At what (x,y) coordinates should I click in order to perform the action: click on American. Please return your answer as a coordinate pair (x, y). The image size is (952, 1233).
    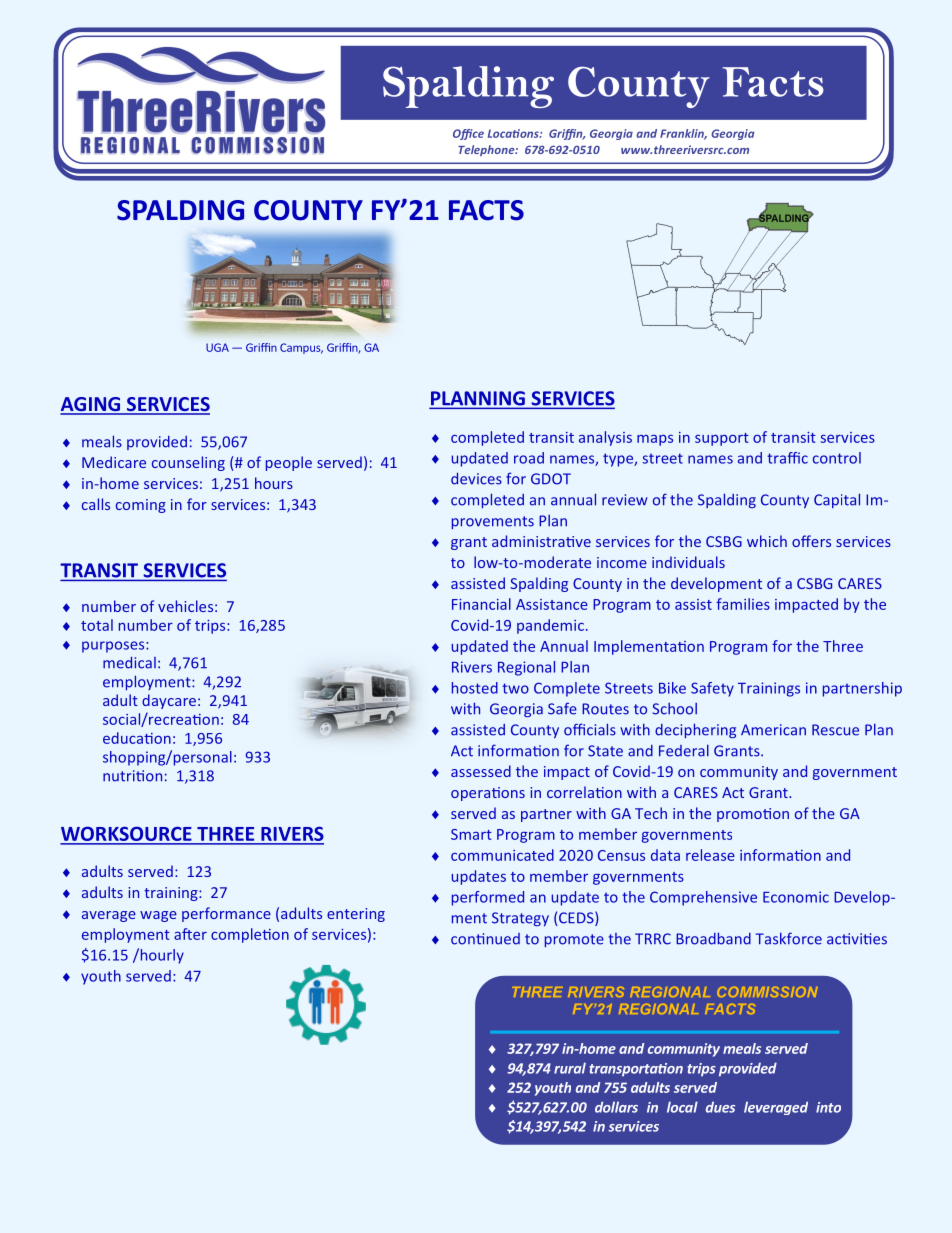
    Looking at the image, I should click on (773, 730).
